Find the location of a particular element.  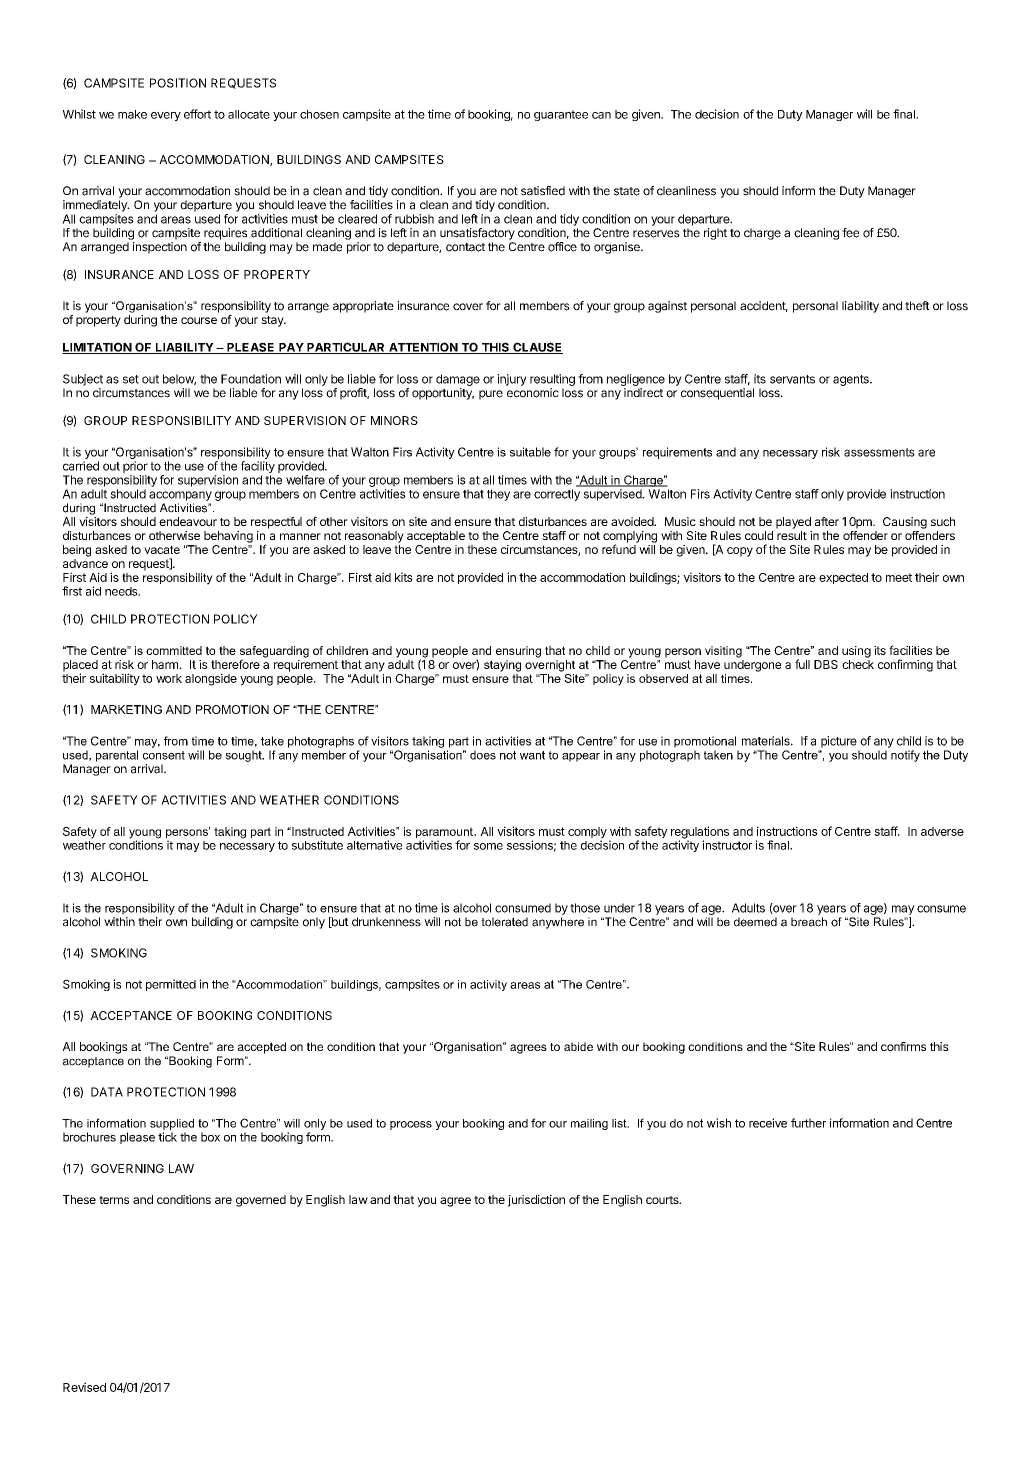

they is located at coordinates (498, 495).
